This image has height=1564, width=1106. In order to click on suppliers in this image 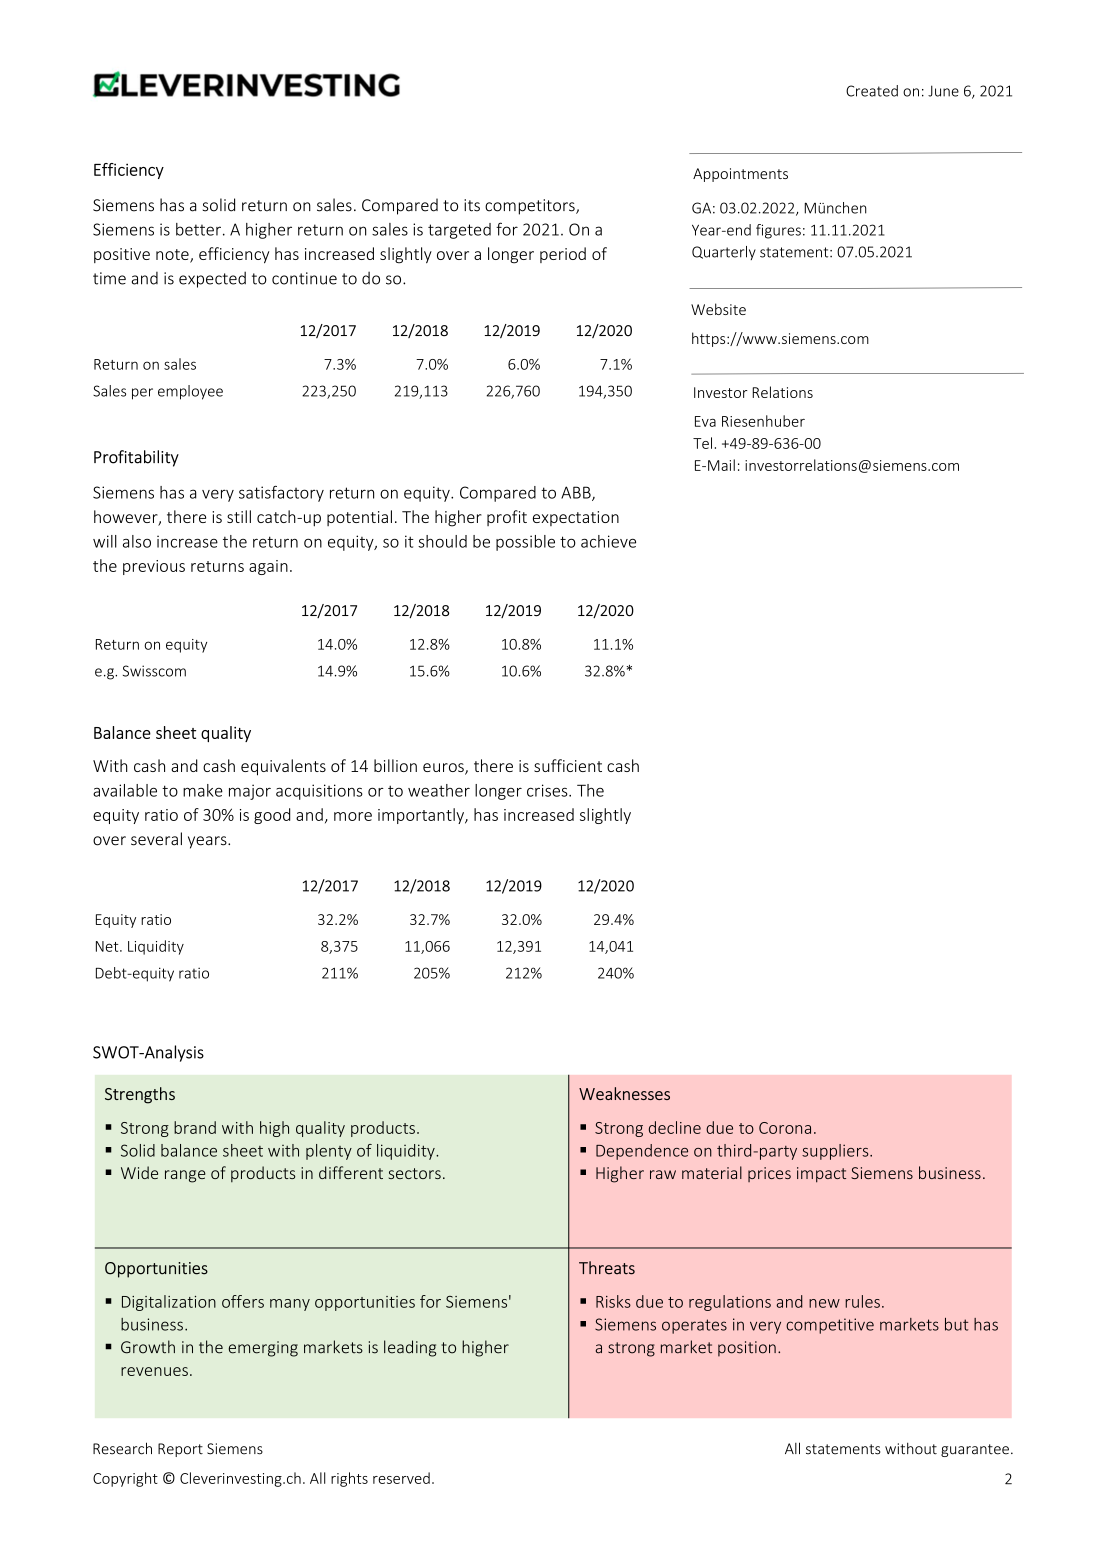, I will do `click(836, 1152)`.
